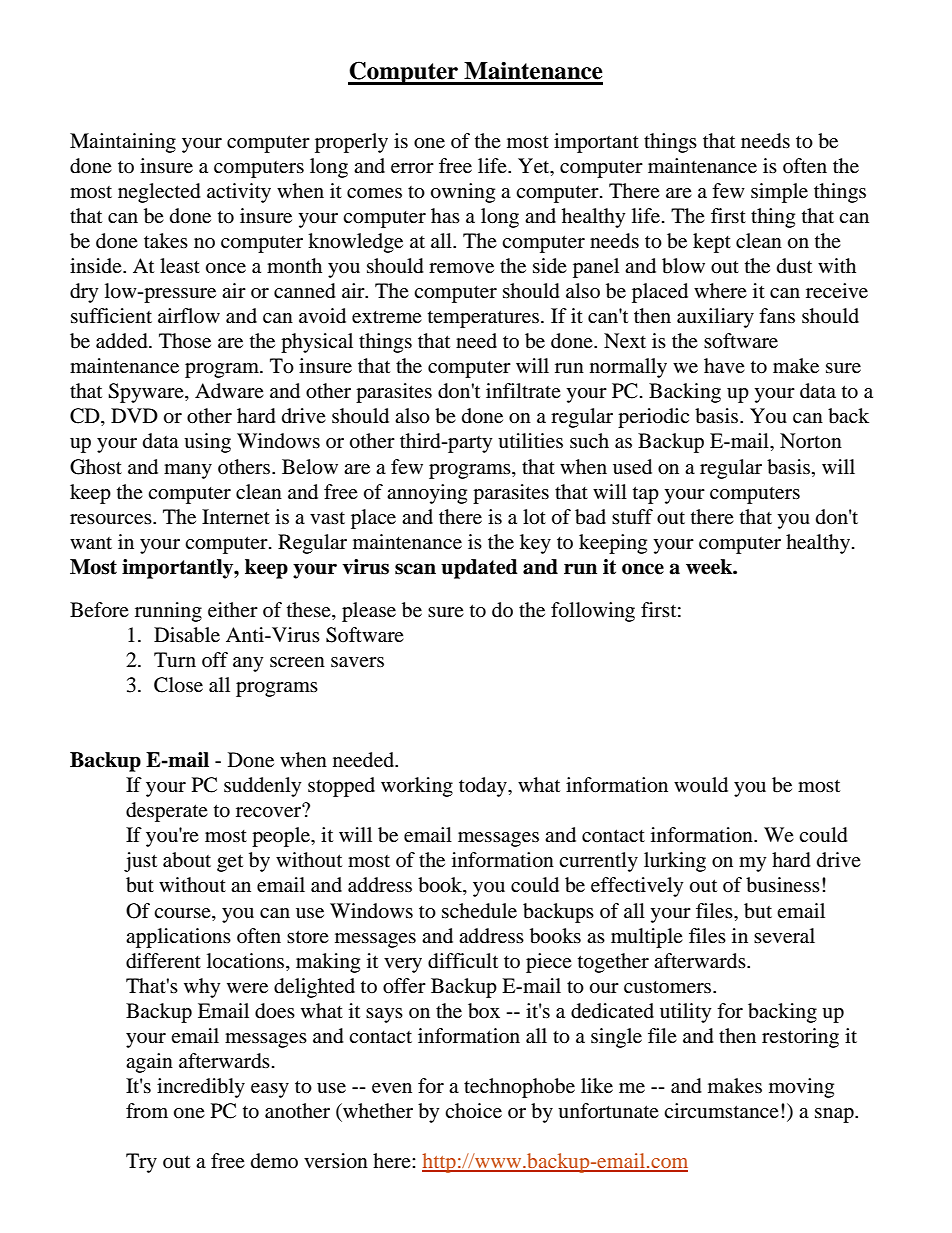 The height and width of the screenshot is (1233, 952). Describe the element at coordinates (593, 612) in the screenshot. I see `following` at that location.
